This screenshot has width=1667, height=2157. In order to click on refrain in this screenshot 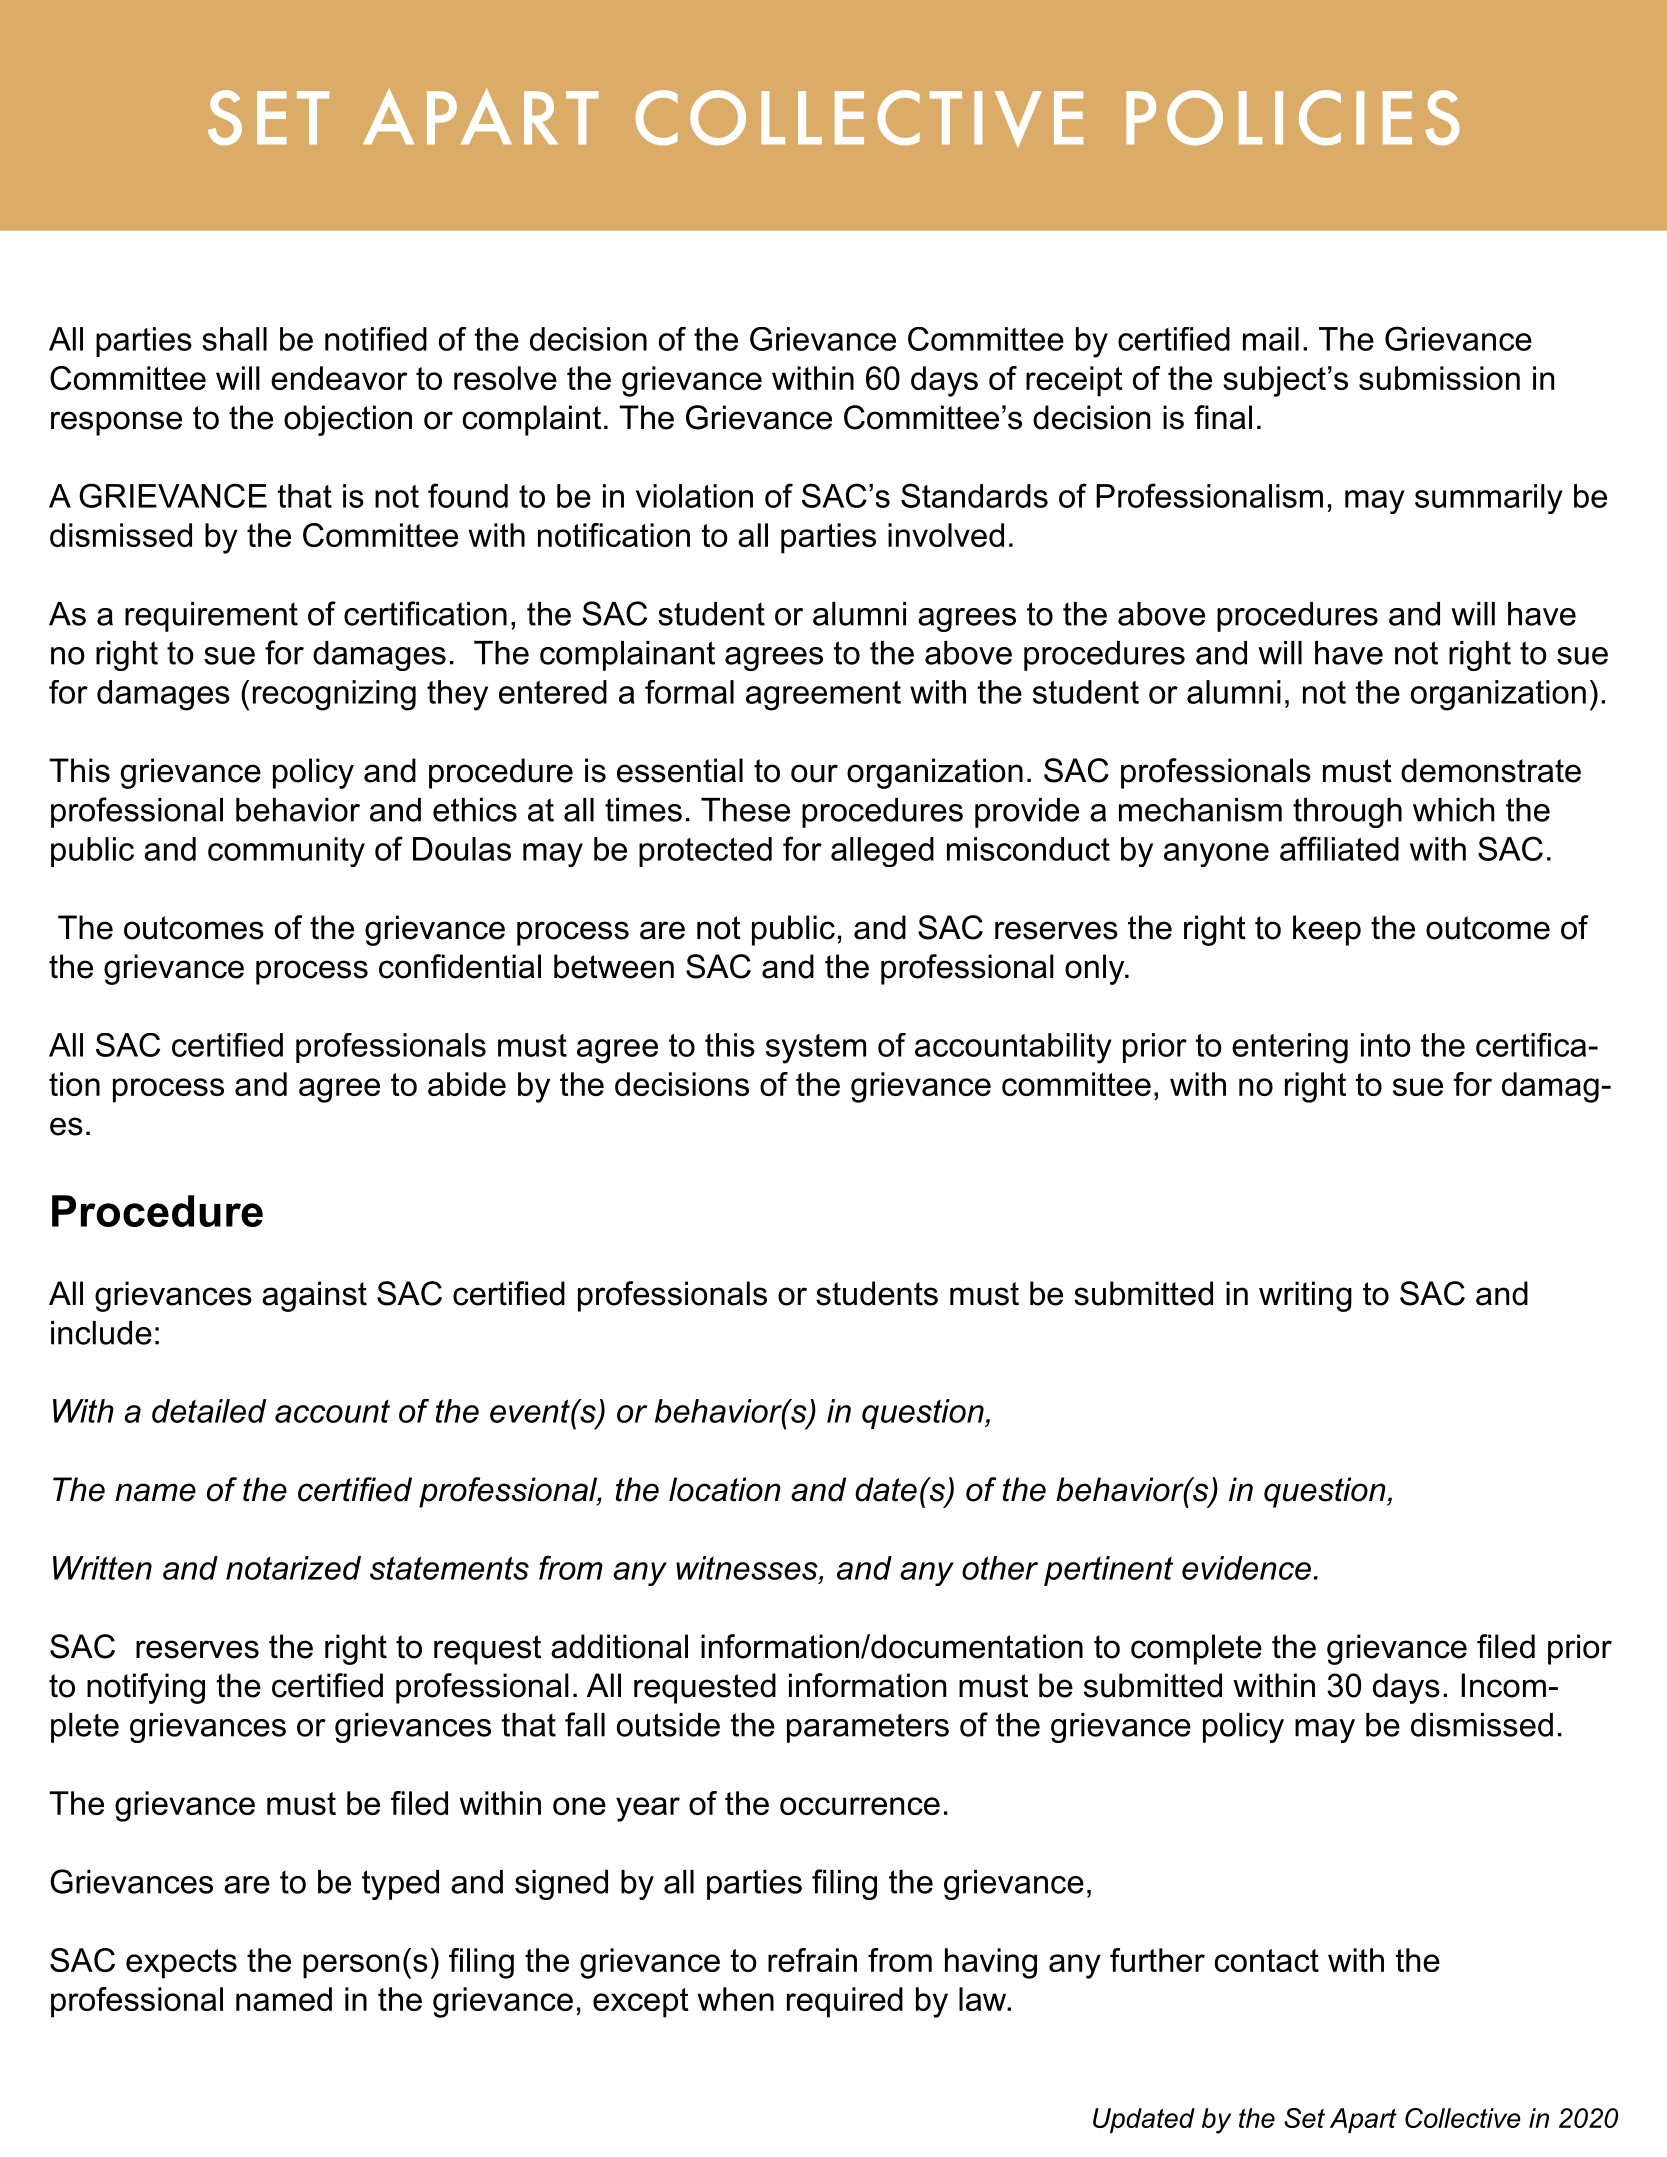, I will do `click(812, 1960)`.
